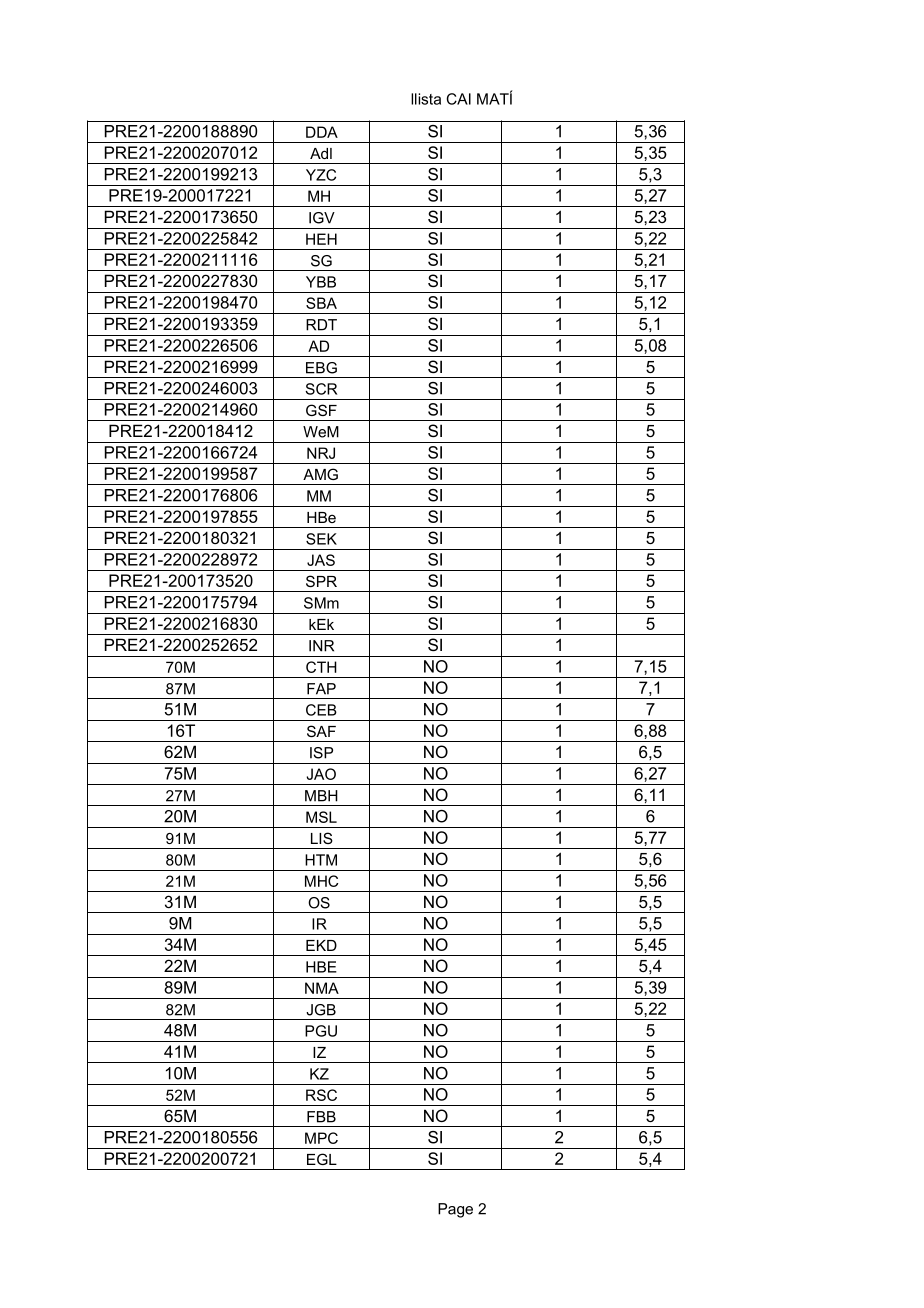 Image resolution: width=924 pixels, height=1308 pixels. What do you see at coordinates (321, 581) in the document?
I see `SPR` at bounding box center [321, 581].
